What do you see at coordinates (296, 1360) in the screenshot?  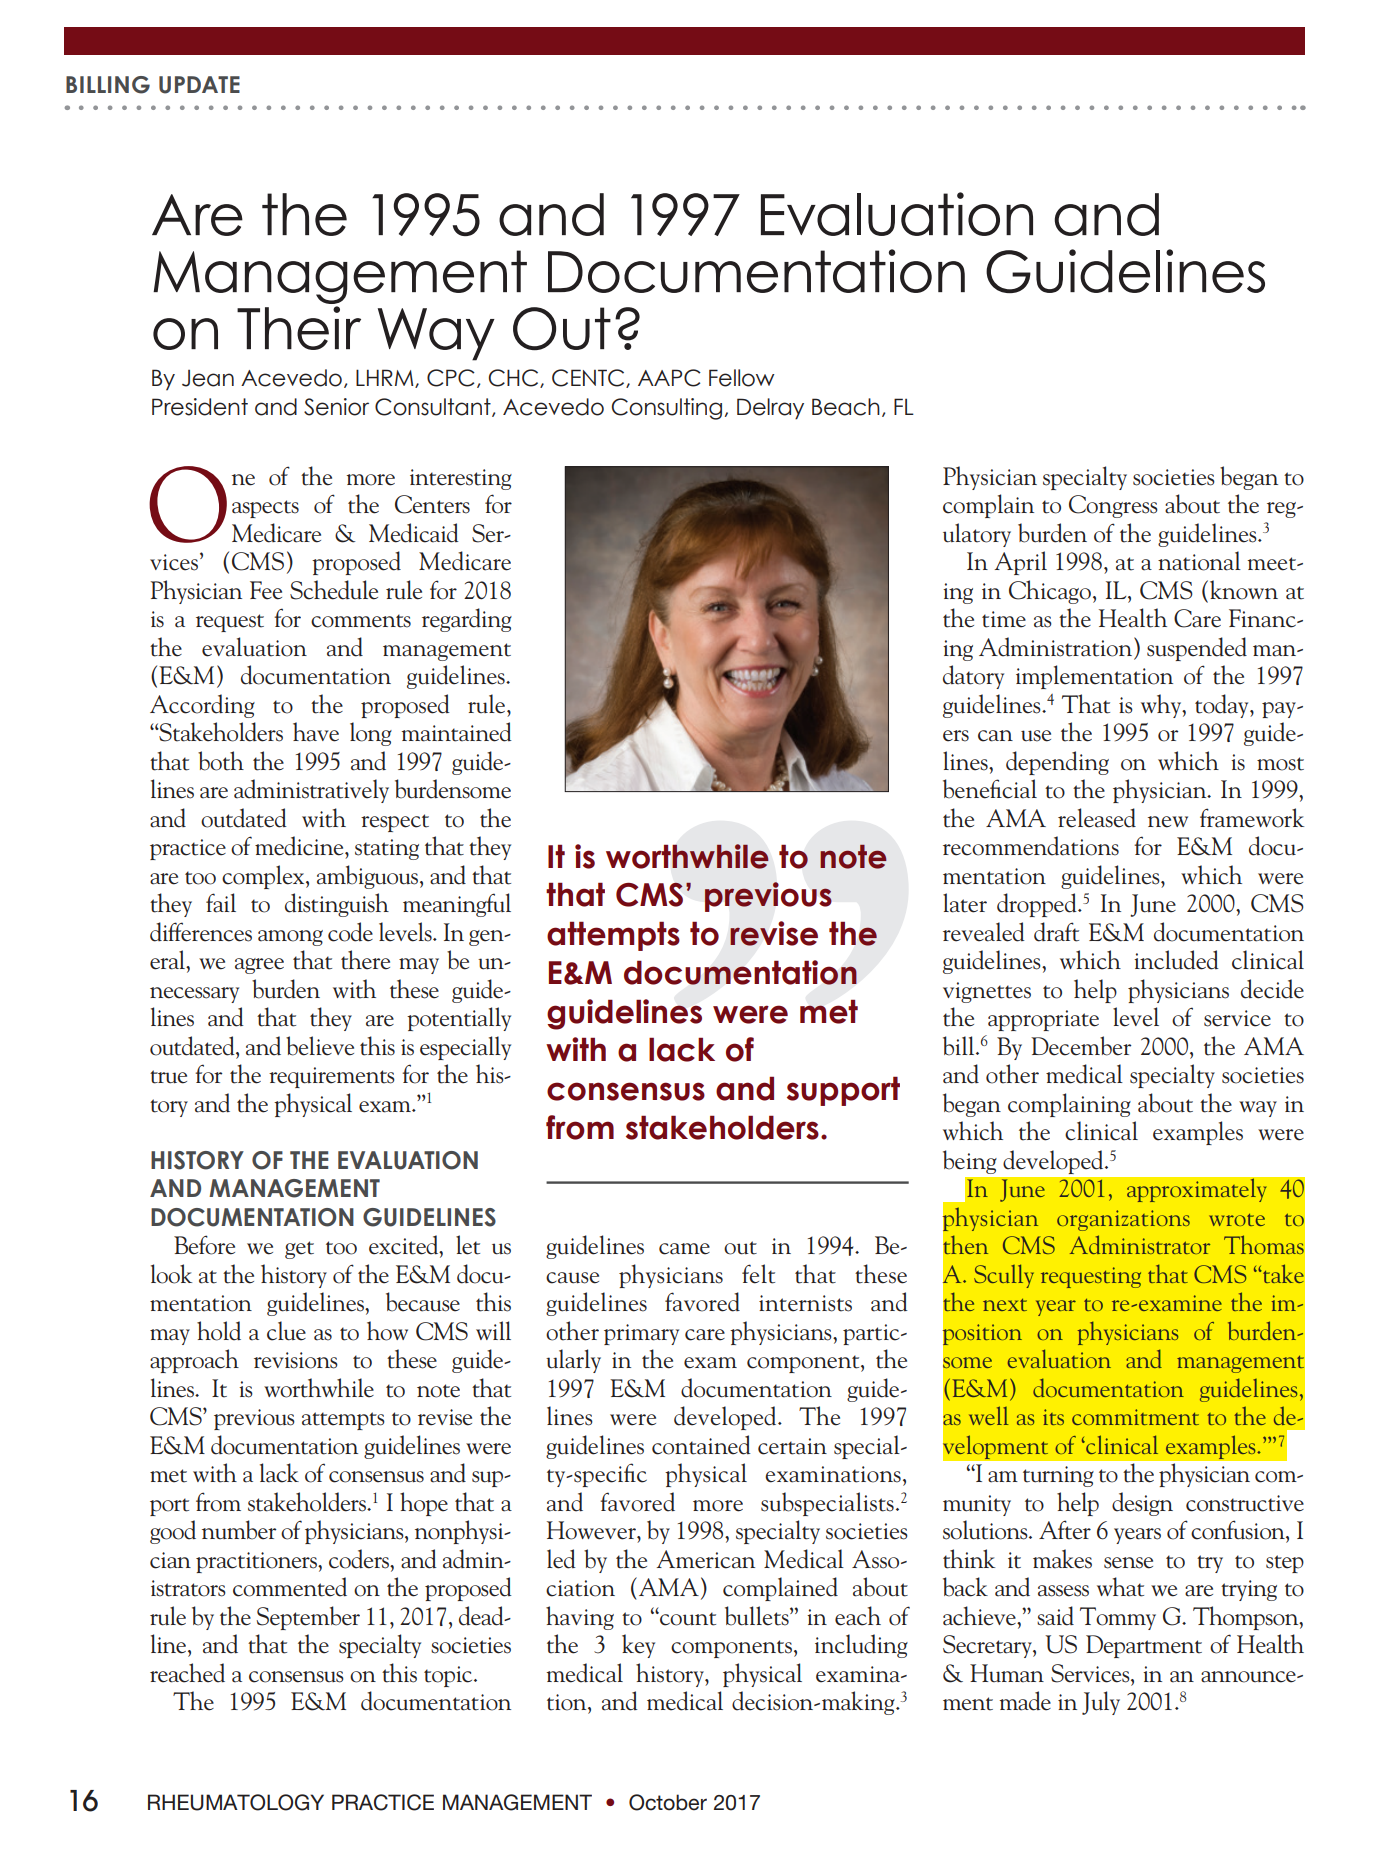 I see `revisions` at bounding box center [296, 1360].
